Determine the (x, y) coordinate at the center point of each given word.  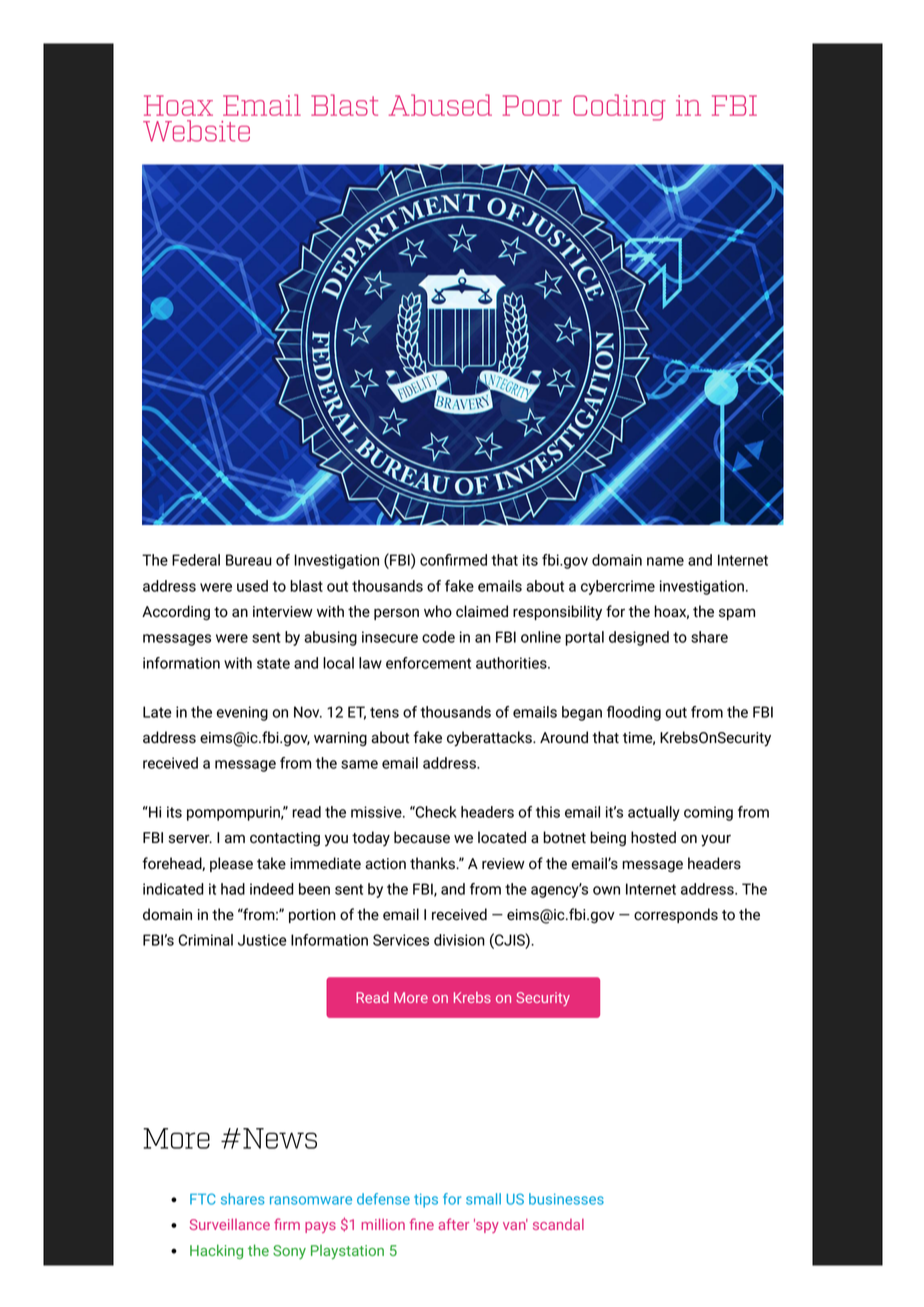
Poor (532, 105)
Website (196, 131)
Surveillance (230, 1224)
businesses (566, 1199)
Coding (619, 107)
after (453, 1224)
